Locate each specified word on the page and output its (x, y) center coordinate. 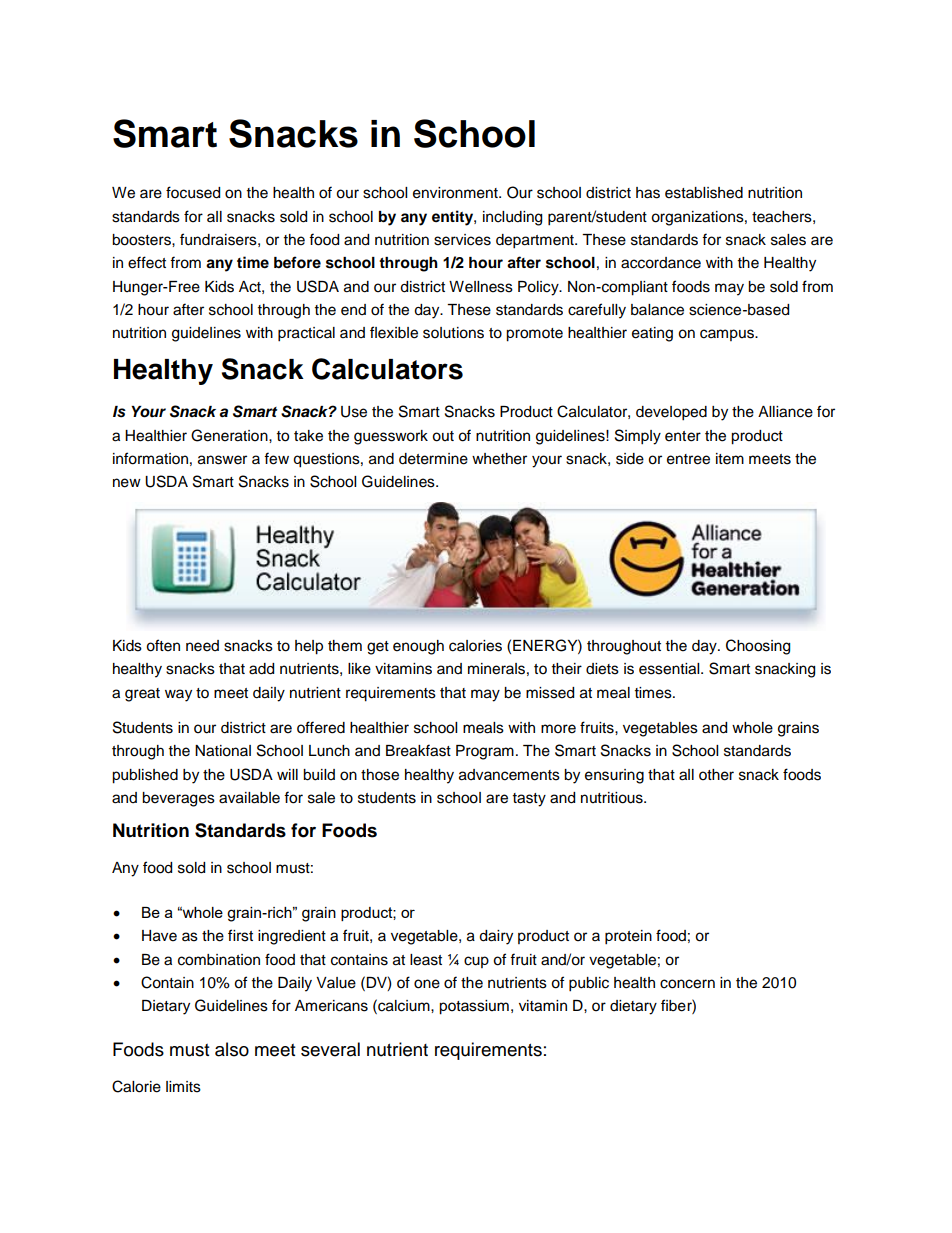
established (704, 193)
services (462, 240)
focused (193, 192)
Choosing (758, 647)
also (232, 1049)
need (202, 646)
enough (418, 647)
